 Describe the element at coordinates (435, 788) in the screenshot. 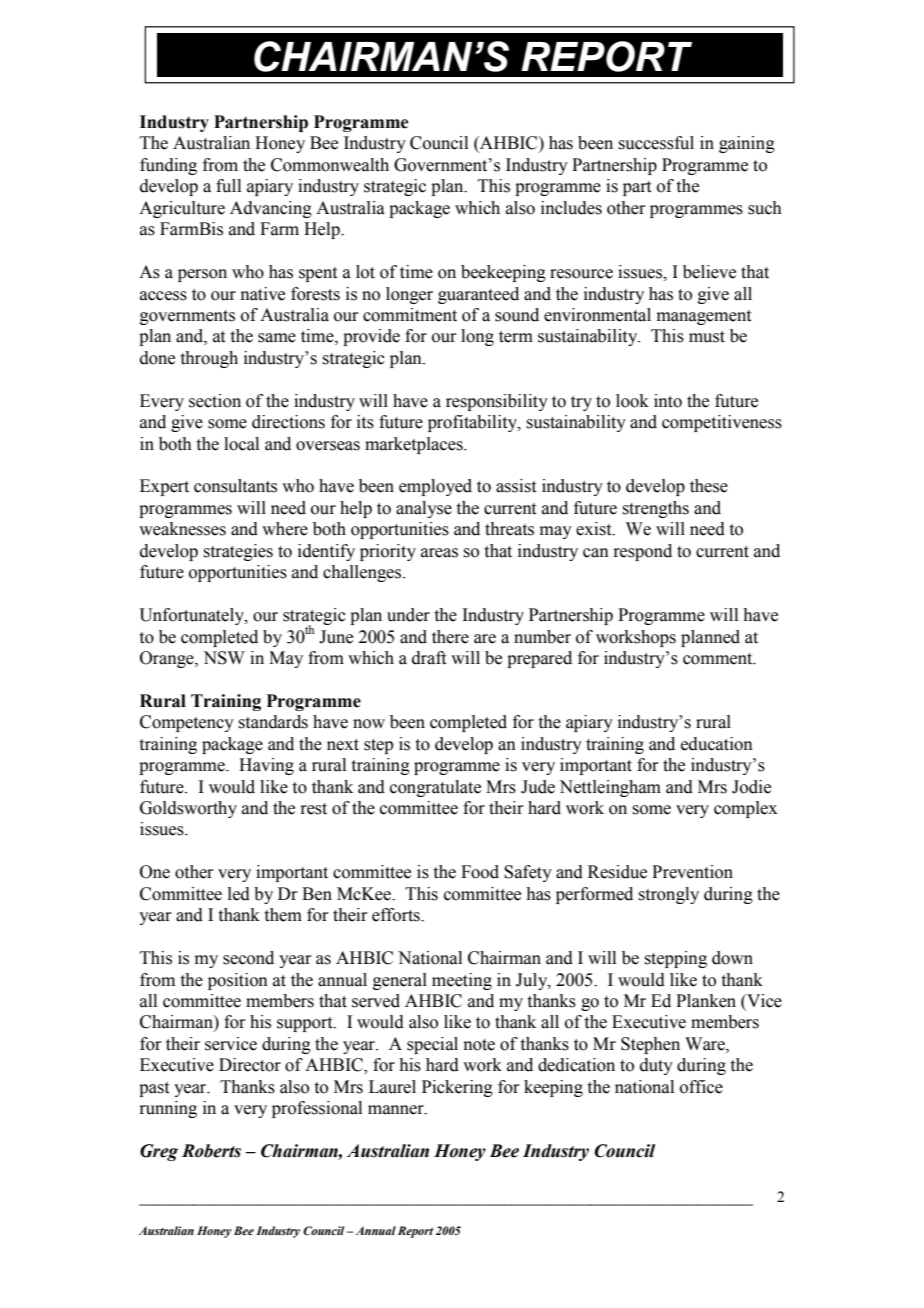

I see `congratulate` at that location.
